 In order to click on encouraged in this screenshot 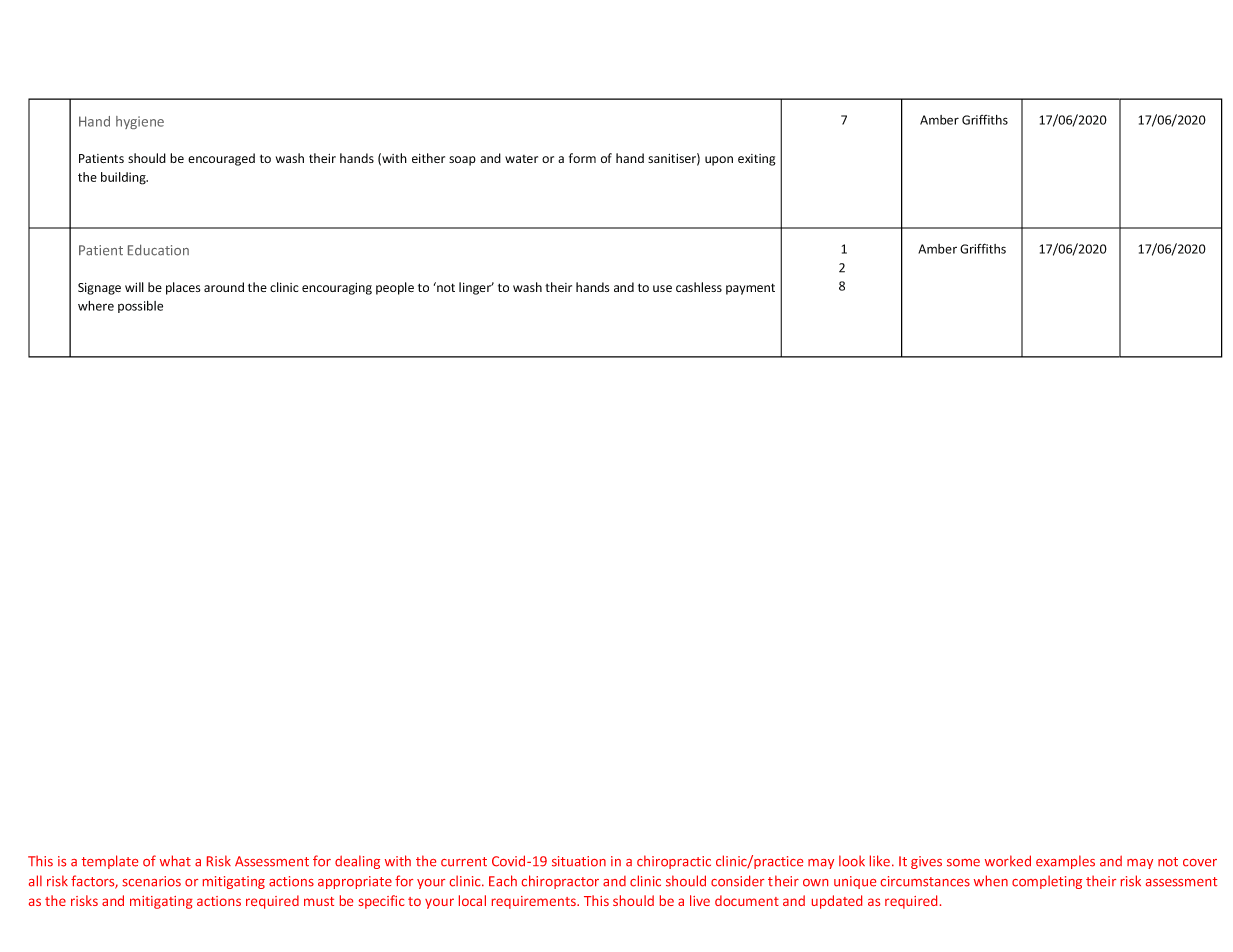, I will do `click(221, 159)`.
